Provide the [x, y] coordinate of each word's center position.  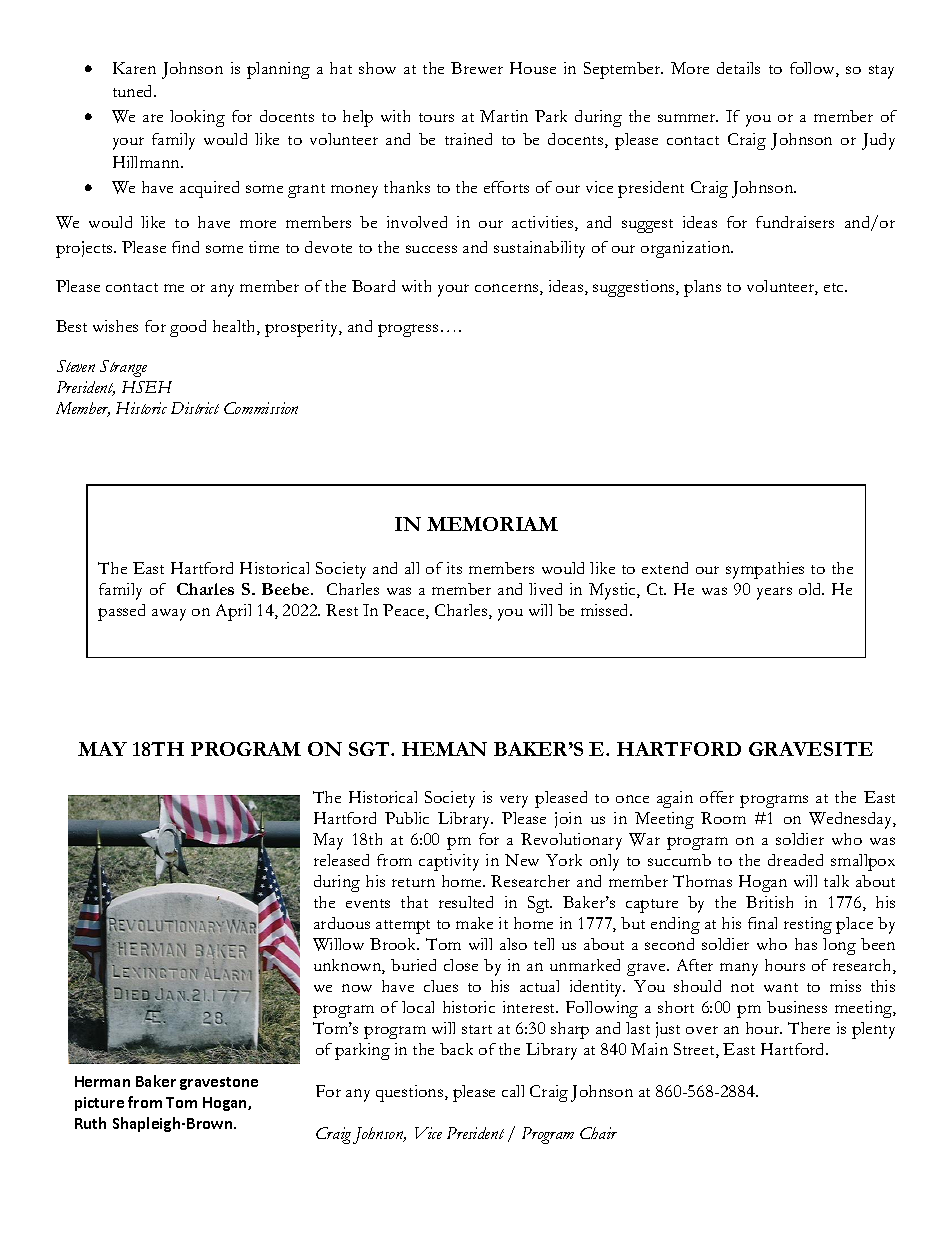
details [738, 68]
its [454, 568]
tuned [134, 91]
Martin [504, 116]
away [169, 615]
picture [99, 1104]
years [774, 593]
